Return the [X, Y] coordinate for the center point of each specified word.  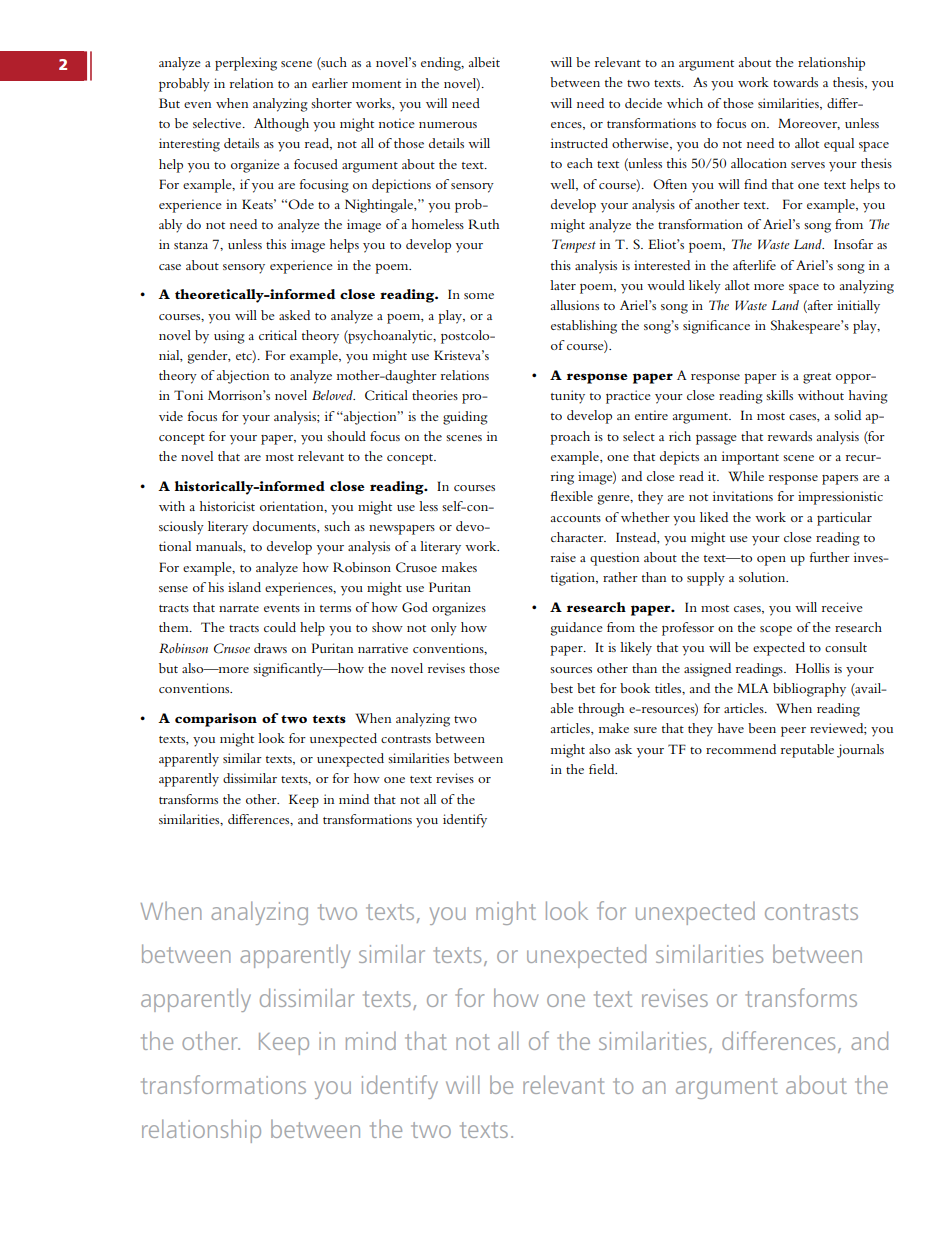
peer [793, 732]
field [603, 769]
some [479, 296]
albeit [484, 62]
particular [844, 519]
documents [285, 527]
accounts [576, 518]
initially [858, 307]
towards [795, 82]
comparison [216, 720]
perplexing [246, 64]
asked [294, 315]
